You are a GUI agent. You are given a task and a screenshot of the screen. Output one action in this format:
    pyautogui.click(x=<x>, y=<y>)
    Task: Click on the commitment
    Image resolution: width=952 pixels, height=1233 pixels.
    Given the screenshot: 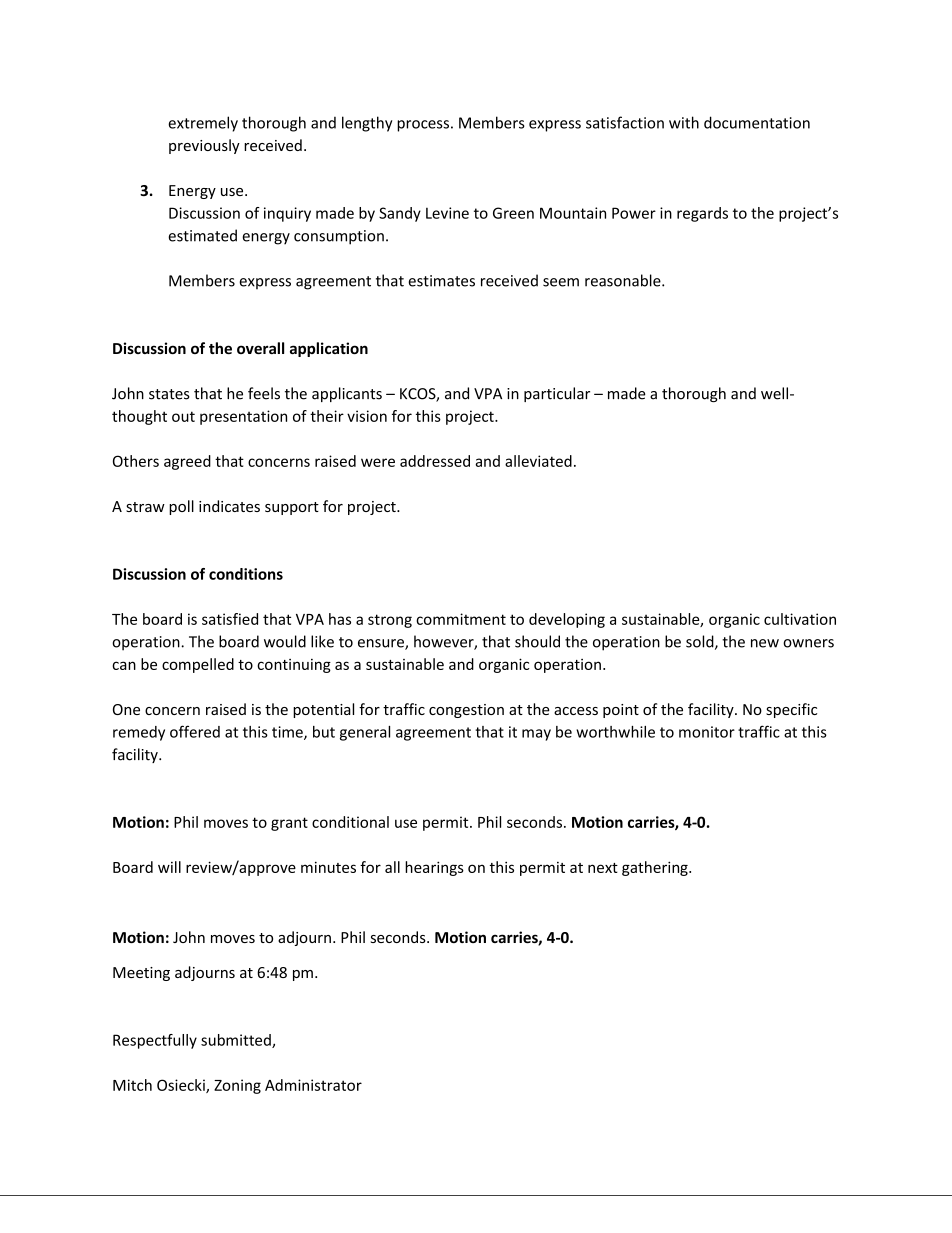 What is the action you would take?
    pyautogui.click(x=461, y=619)
